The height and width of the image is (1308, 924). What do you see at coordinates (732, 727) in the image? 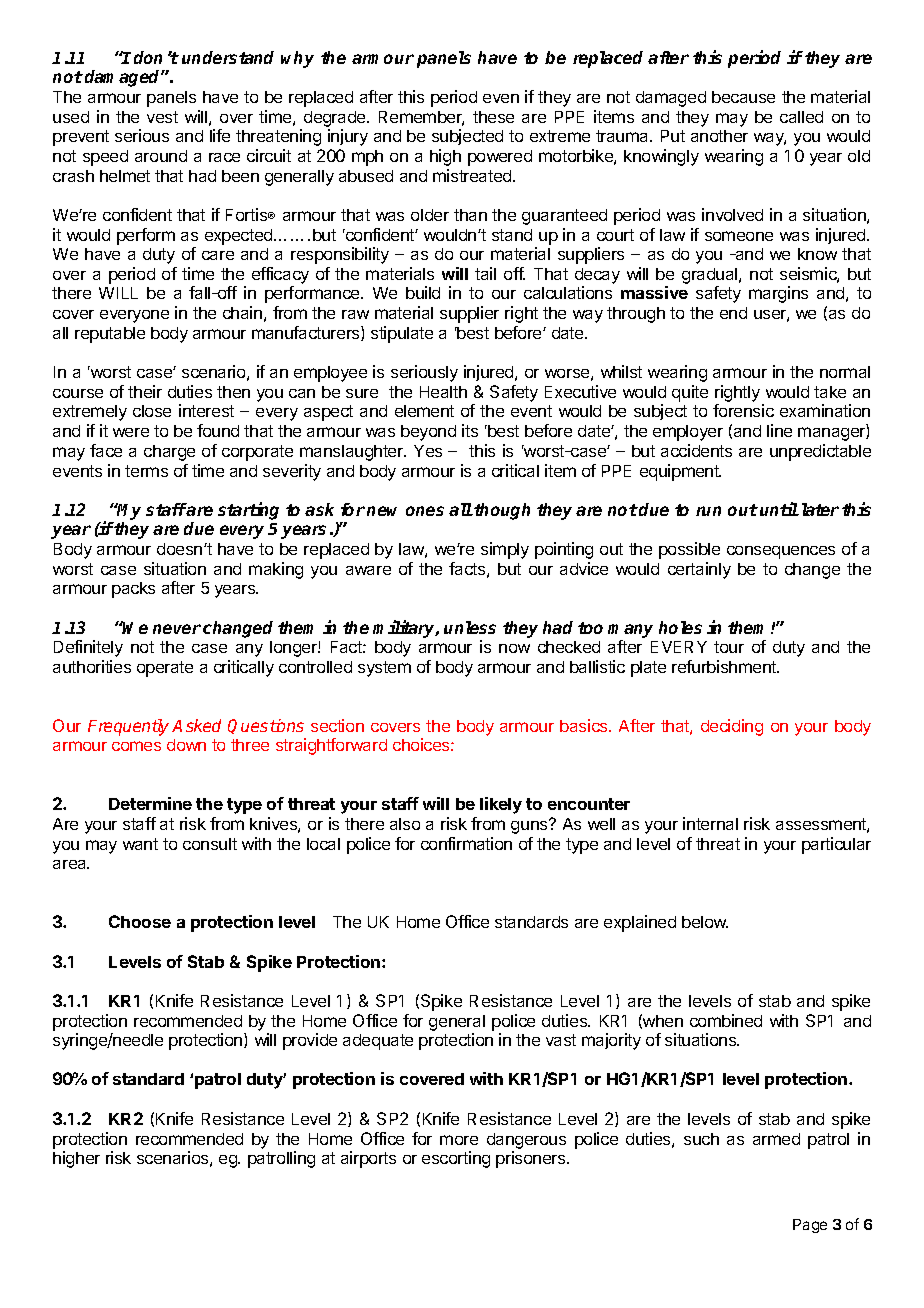
I see `deciding` at bounding box center [732, 727].
